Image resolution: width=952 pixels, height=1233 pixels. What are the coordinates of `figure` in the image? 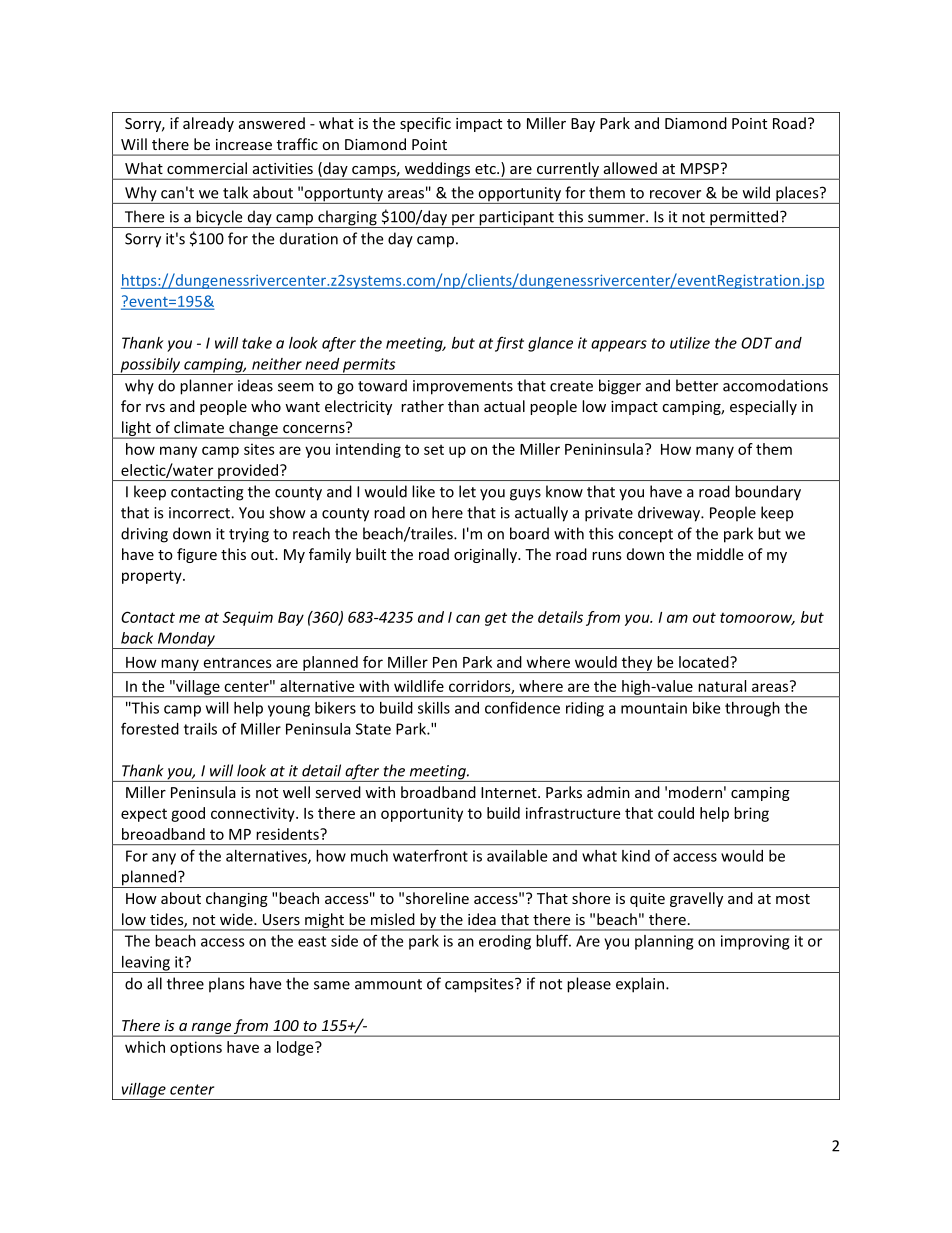 It's located at (197, 555).
